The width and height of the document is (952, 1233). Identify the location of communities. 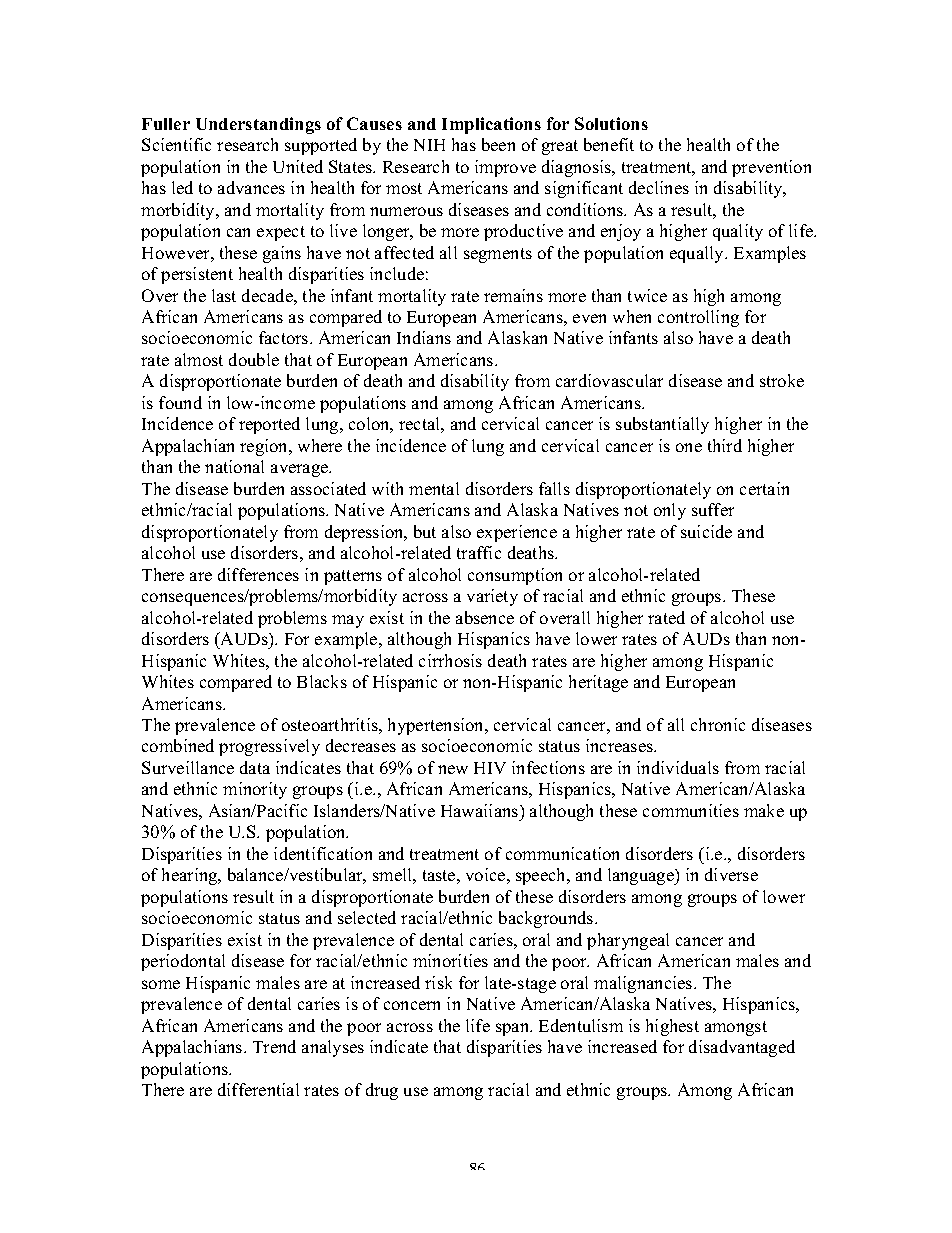
(691, 810).
